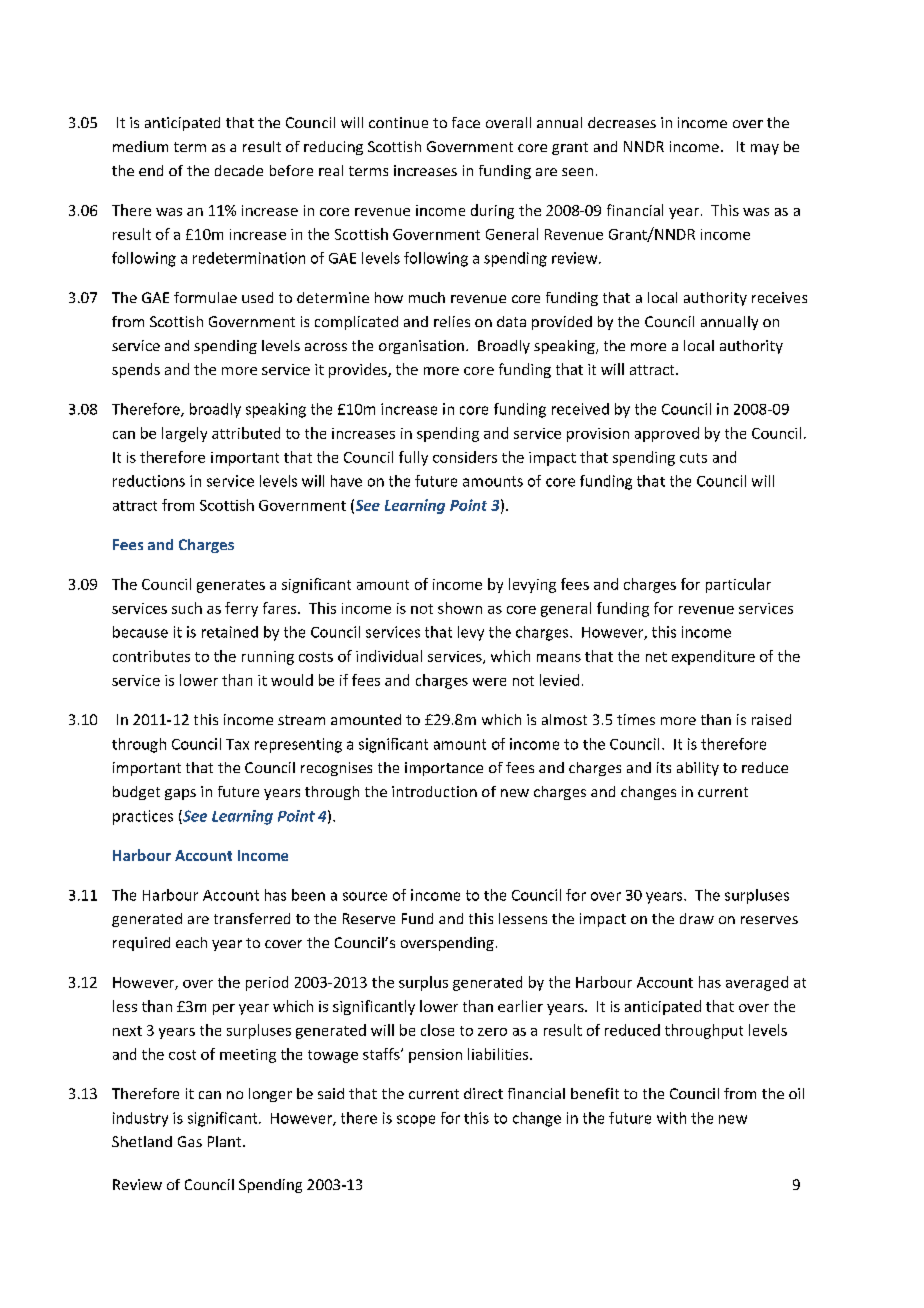 The width and height of the screenshot is (924, 1308). What do you see at coordinates (184, 434) in the screenshot?
I see `largely` at bounding box center [184, 434].
